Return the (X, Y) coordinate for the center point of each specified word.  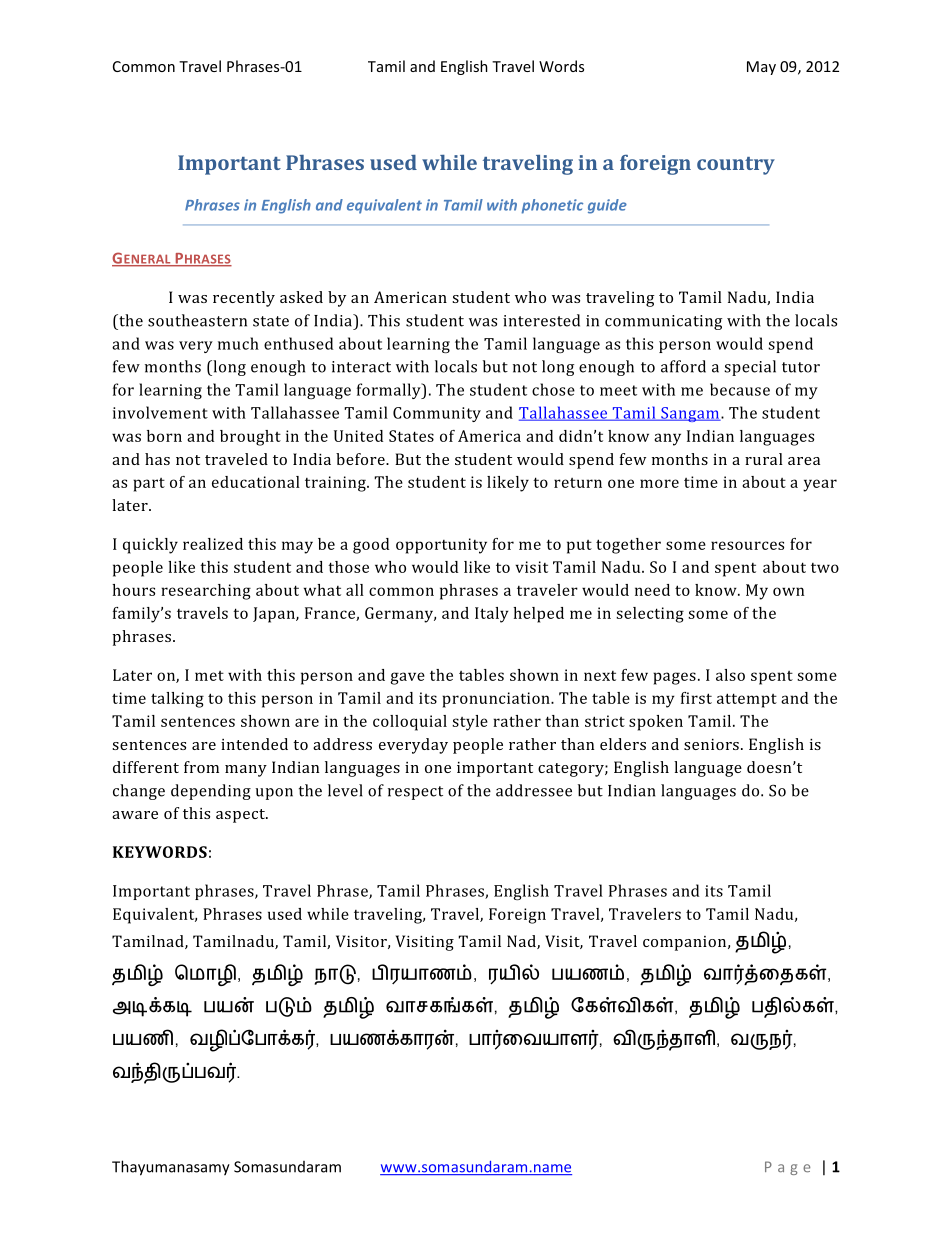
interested (541, 320)
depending (211, 792)
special (750, 368)
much (238, 343)
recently (244, 299)
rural (764, 459)
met (209, 676)
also (730, 675)
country (736, 166)
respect (415, 793)
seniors (711, 744)
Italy (492, 615)
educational (256, 482)
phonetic (552, 206)
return (578, 483)
